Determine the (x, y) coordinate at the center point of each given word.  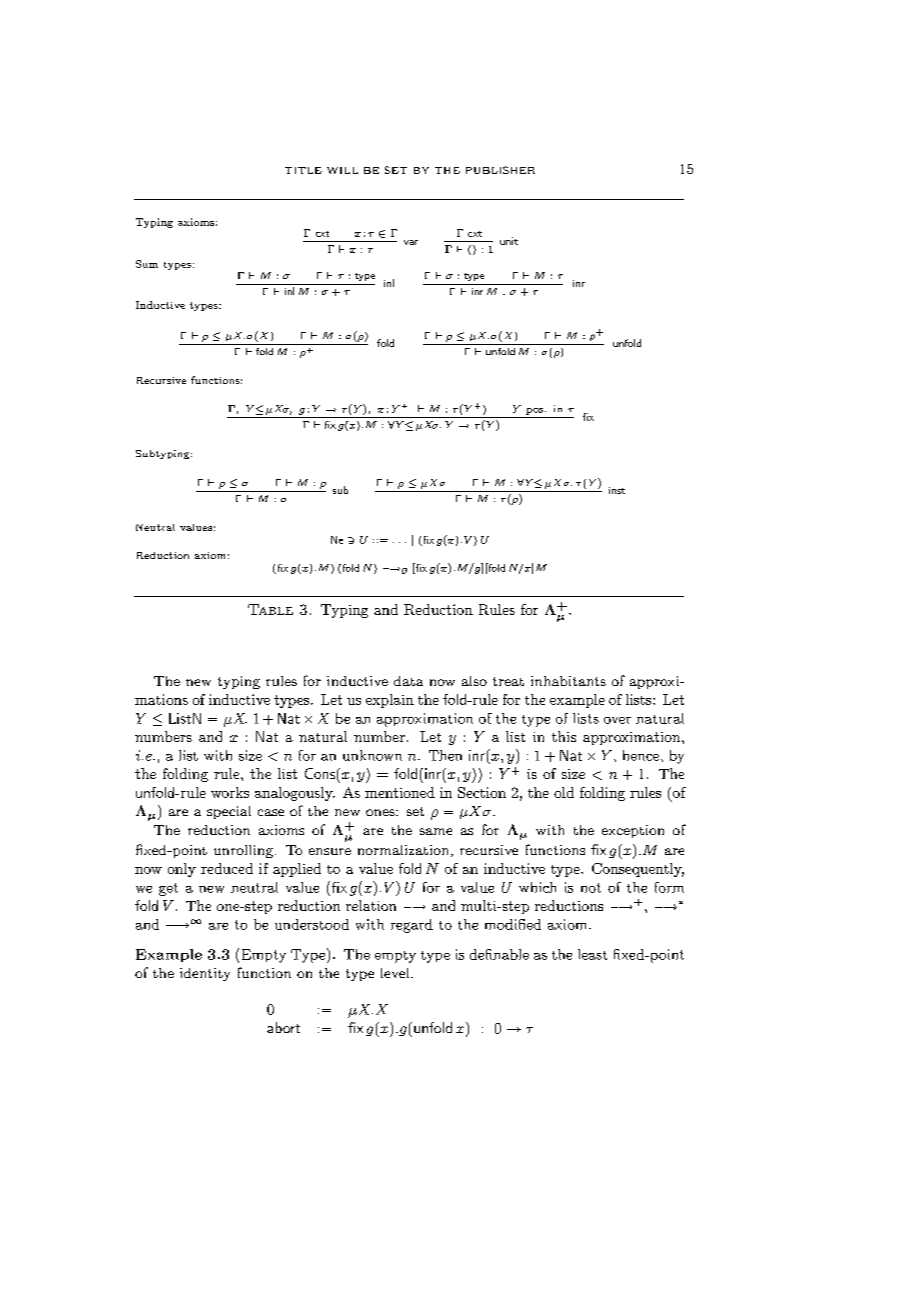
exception (633, 831)
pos (536, 411)
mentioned (400, 792)
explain (390, 701)
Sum (147, 264)
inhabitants (568, 681)
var (411, 242)
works (230, 792)
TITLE (303, 170)
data (408, 681)
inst (617, 490)
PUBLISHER (500, 170)
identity (205, 974)
